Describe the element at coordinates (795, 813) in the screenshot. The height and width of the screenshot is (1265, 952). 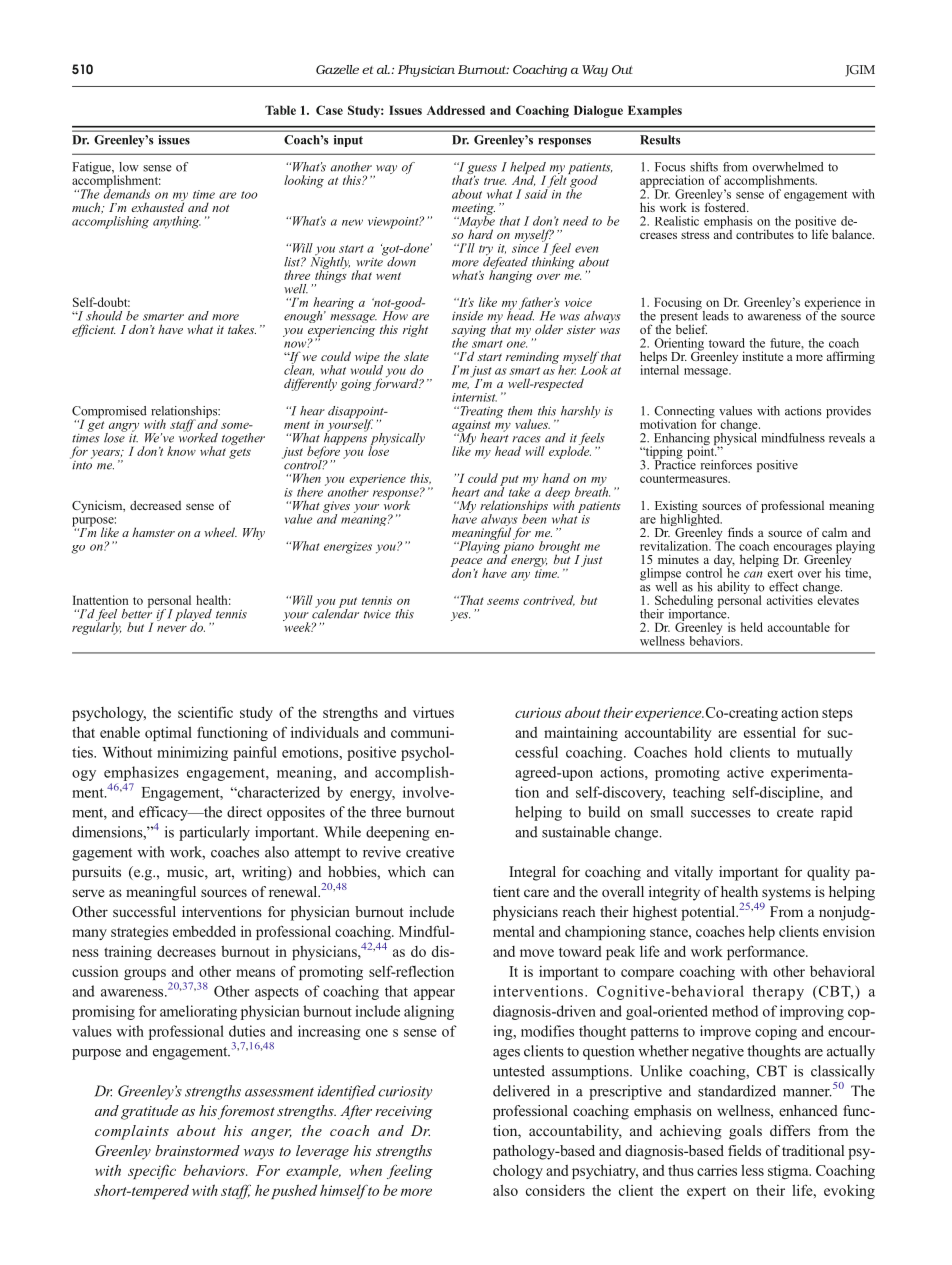
I see `create` at that location.
